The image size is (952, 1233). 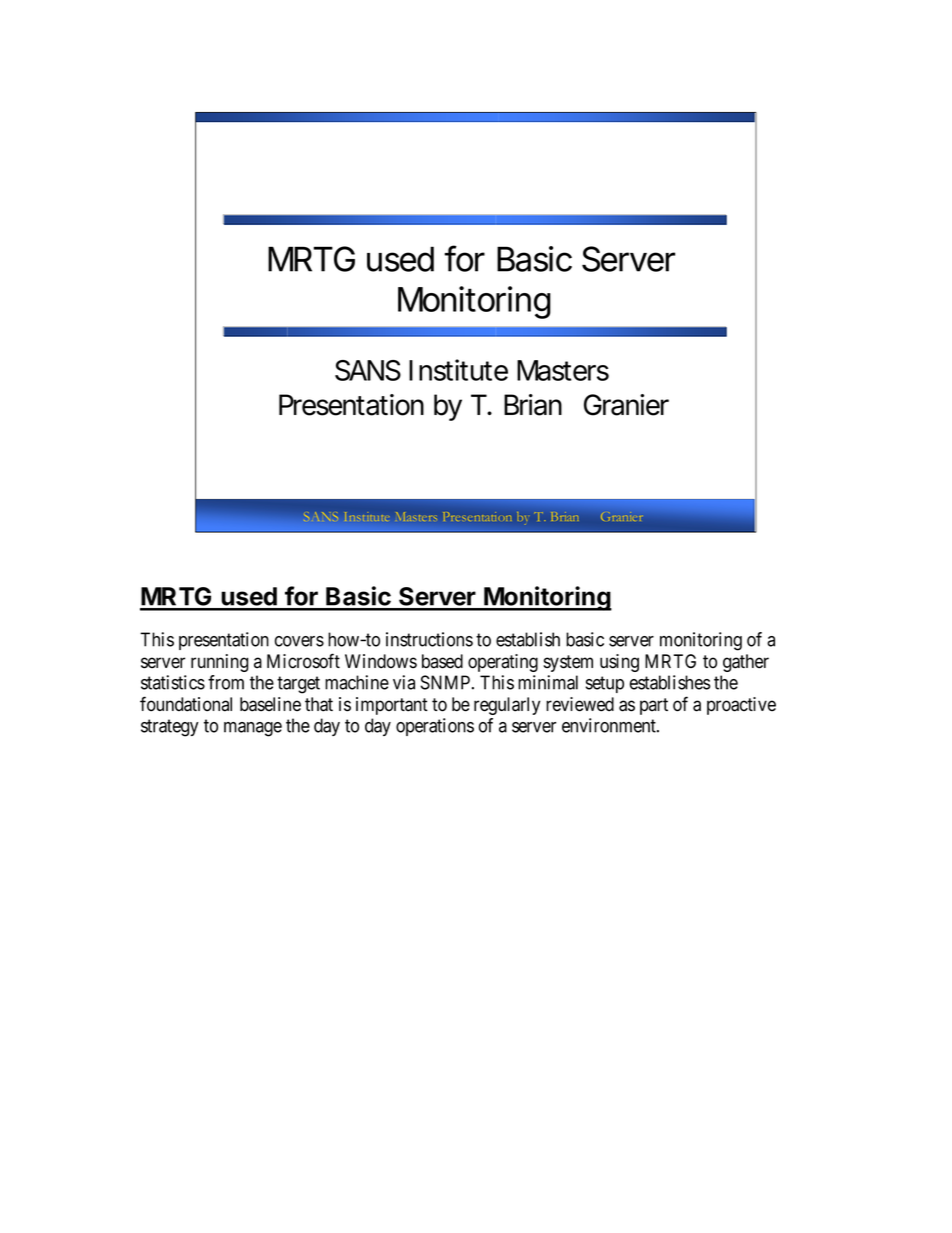 What do you see at coordinates (404, 682) in the page?
I see `via` at bounding box center [404, 682].
